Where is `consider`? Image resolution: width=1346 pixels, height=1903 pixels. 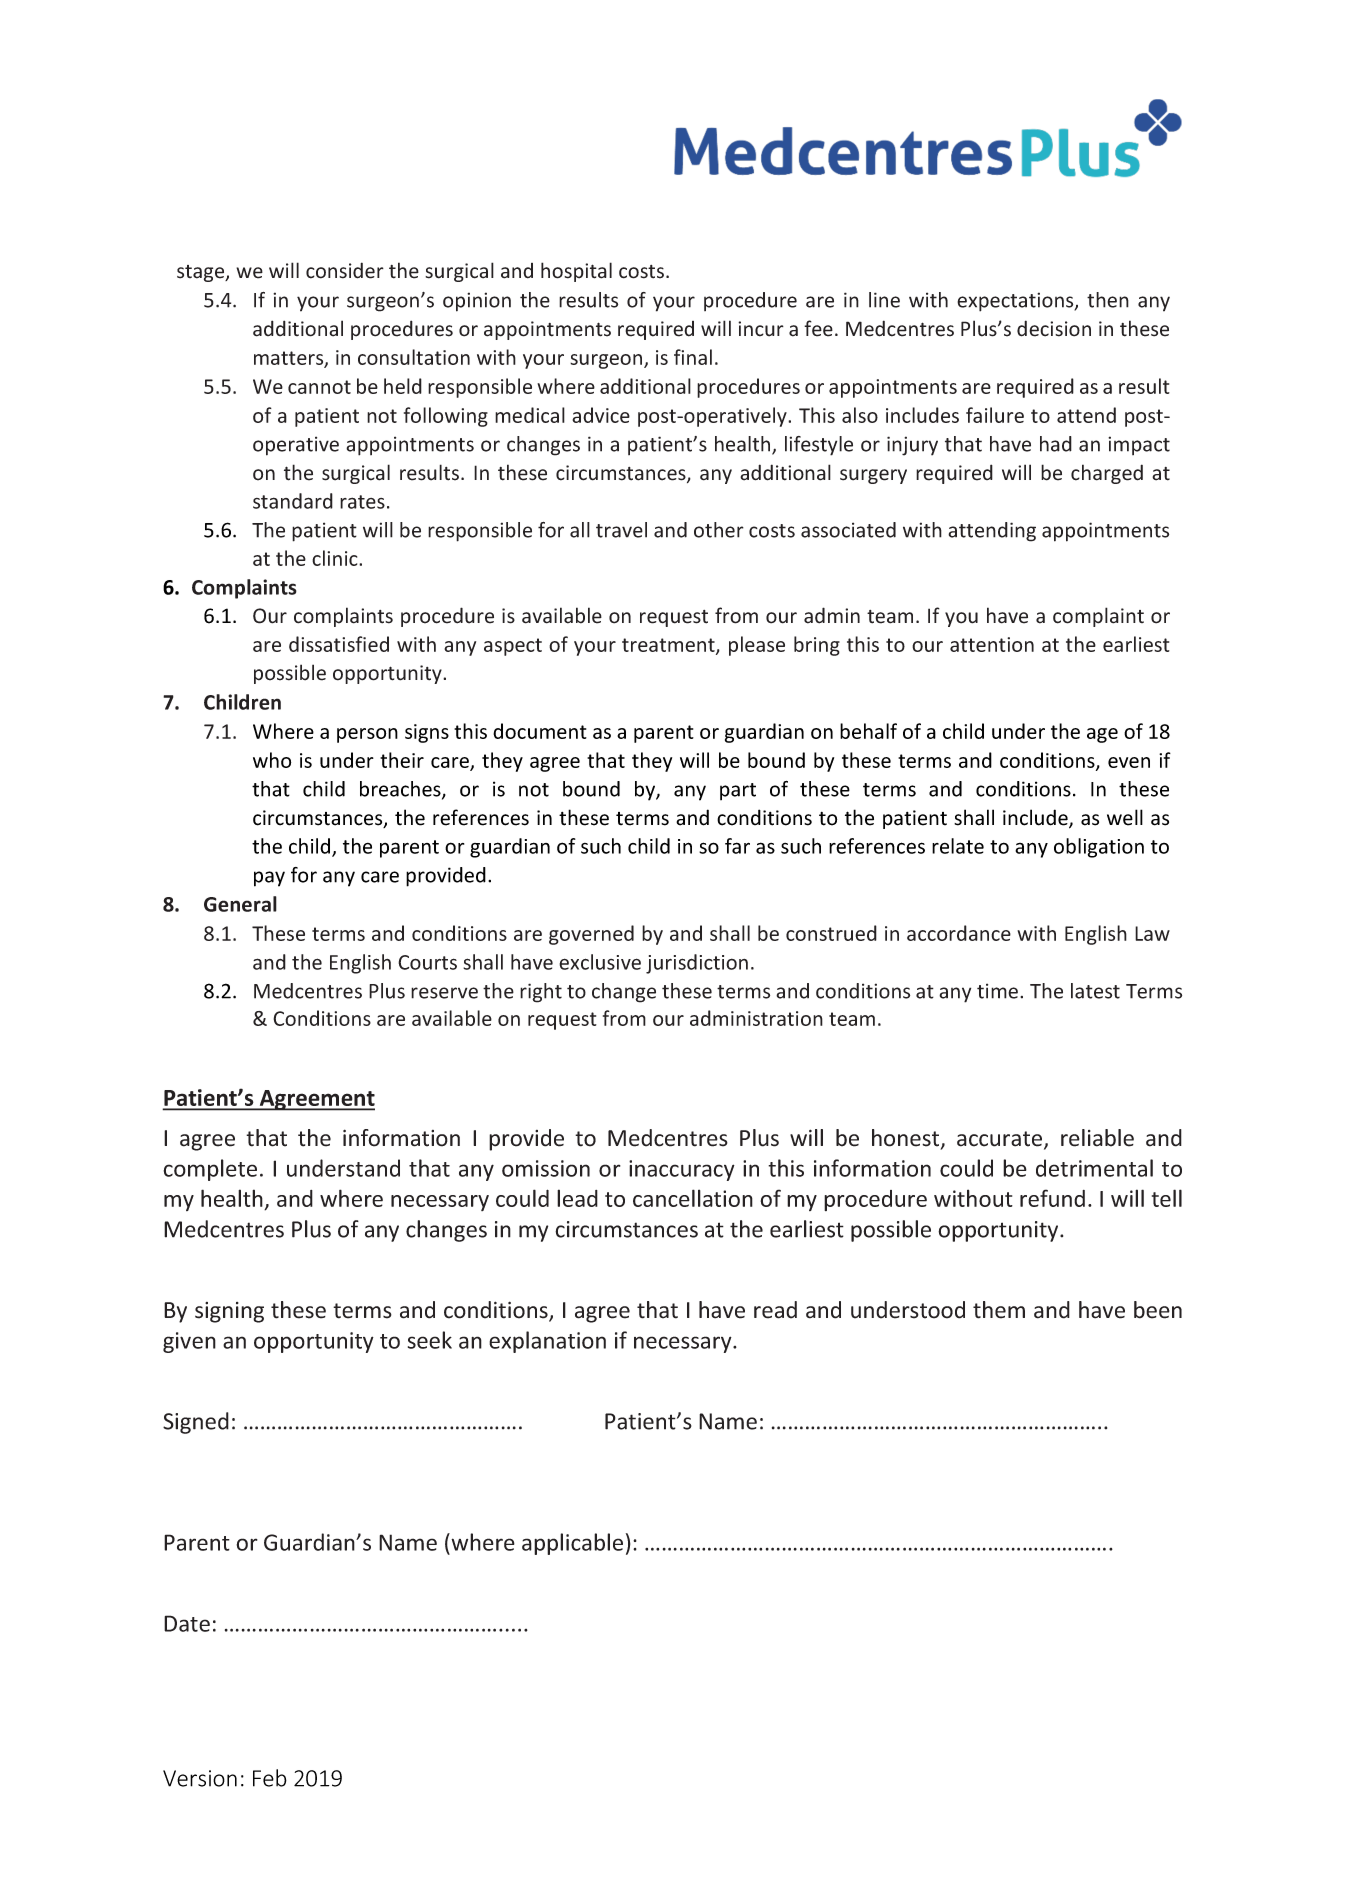 consider is located at coordinates (345, 270).
